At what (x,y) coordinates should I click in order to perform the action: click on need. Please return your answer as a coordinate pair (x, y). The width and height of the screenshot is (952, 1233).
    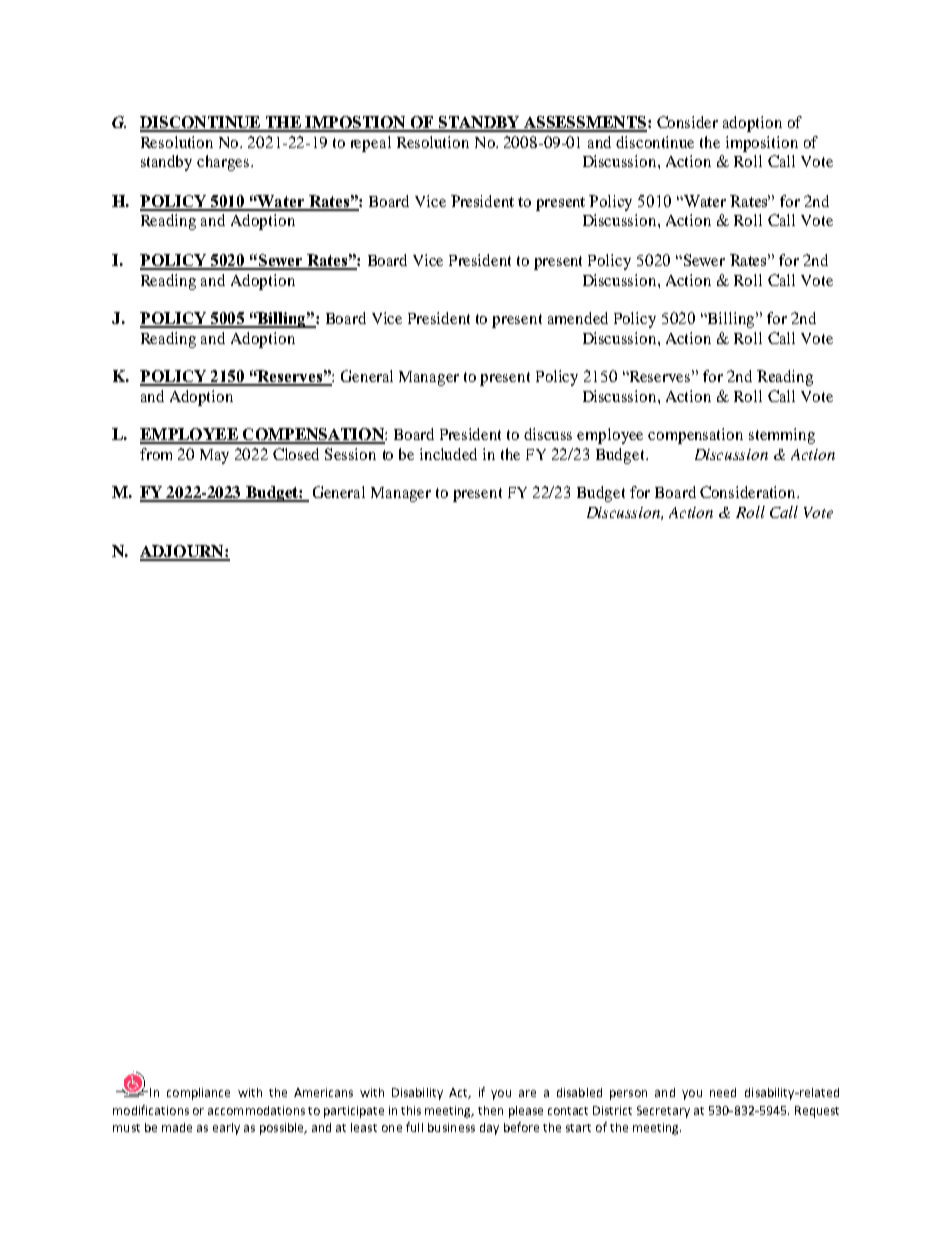
    Looking at the image, I should click on (723, 1092).
